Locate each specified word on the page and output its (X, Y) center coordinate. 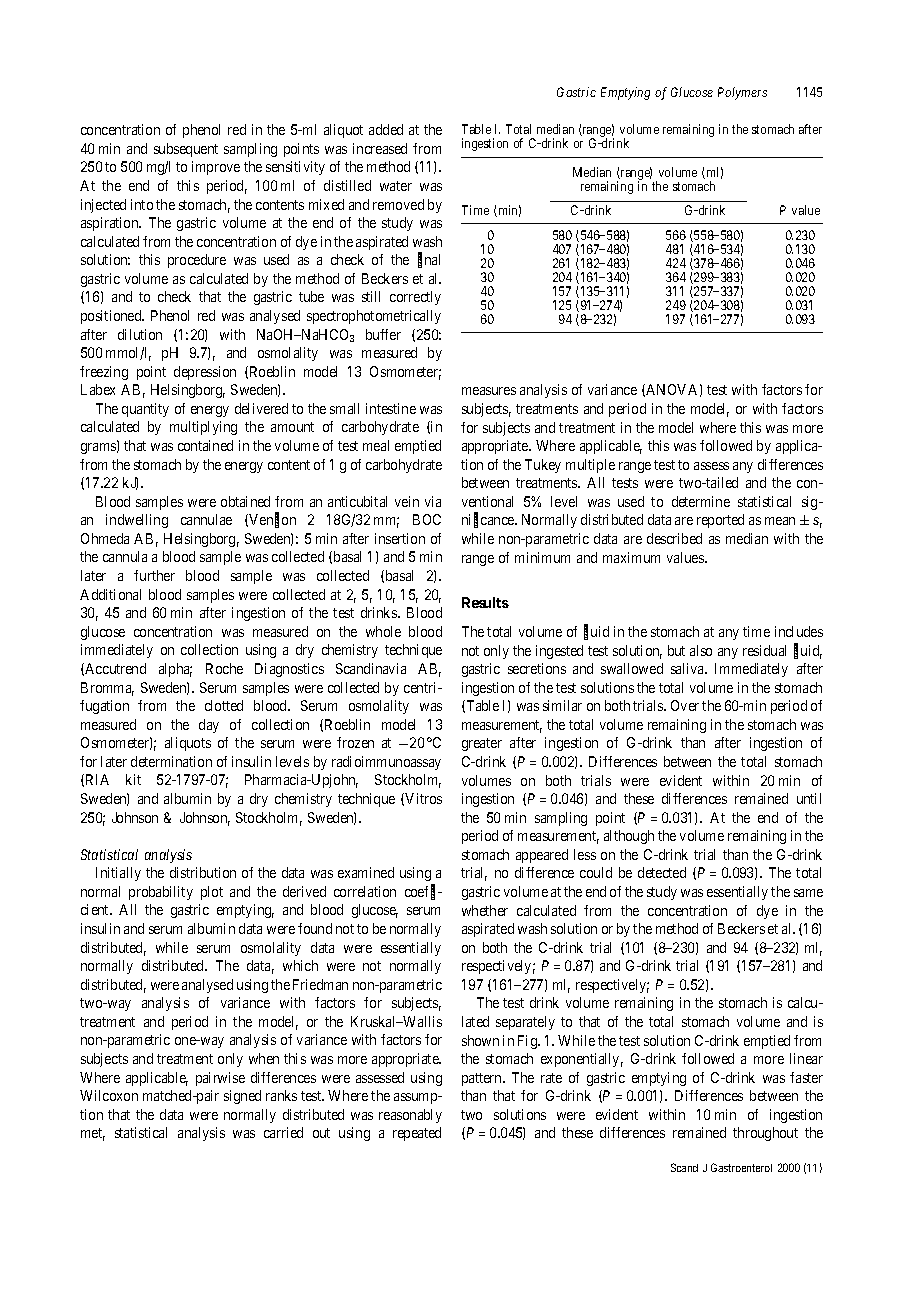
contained (205, 445)
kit (133, 779)
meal (376, 445)
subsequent (186, 150)
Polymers (742, 93)
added (386, 129)
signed (242, 1097)
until (809, 798)
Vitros (423, 798)
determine (701, 501)
